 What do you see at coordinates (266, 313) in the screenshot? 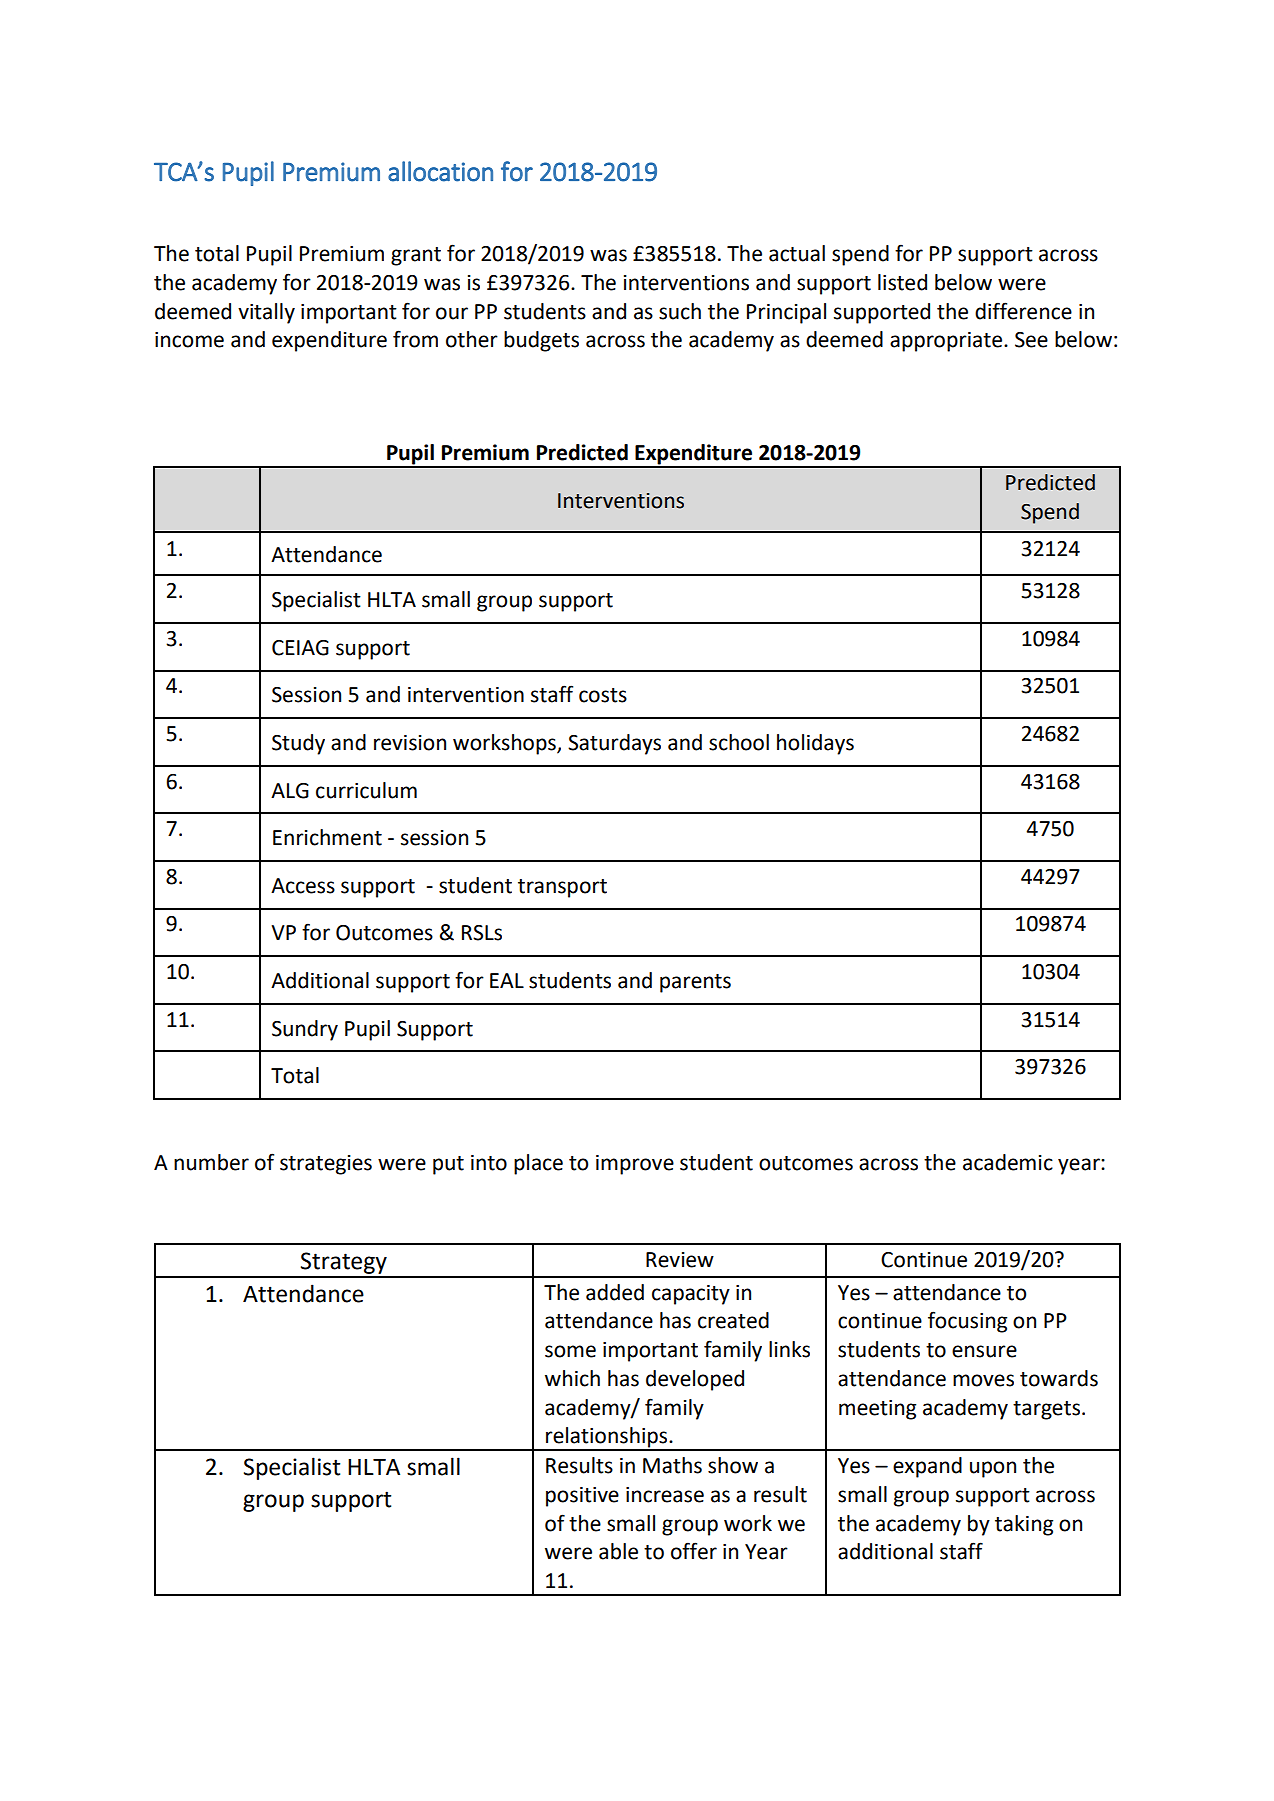
I see `vitally` at bounding box center [266, 313].
